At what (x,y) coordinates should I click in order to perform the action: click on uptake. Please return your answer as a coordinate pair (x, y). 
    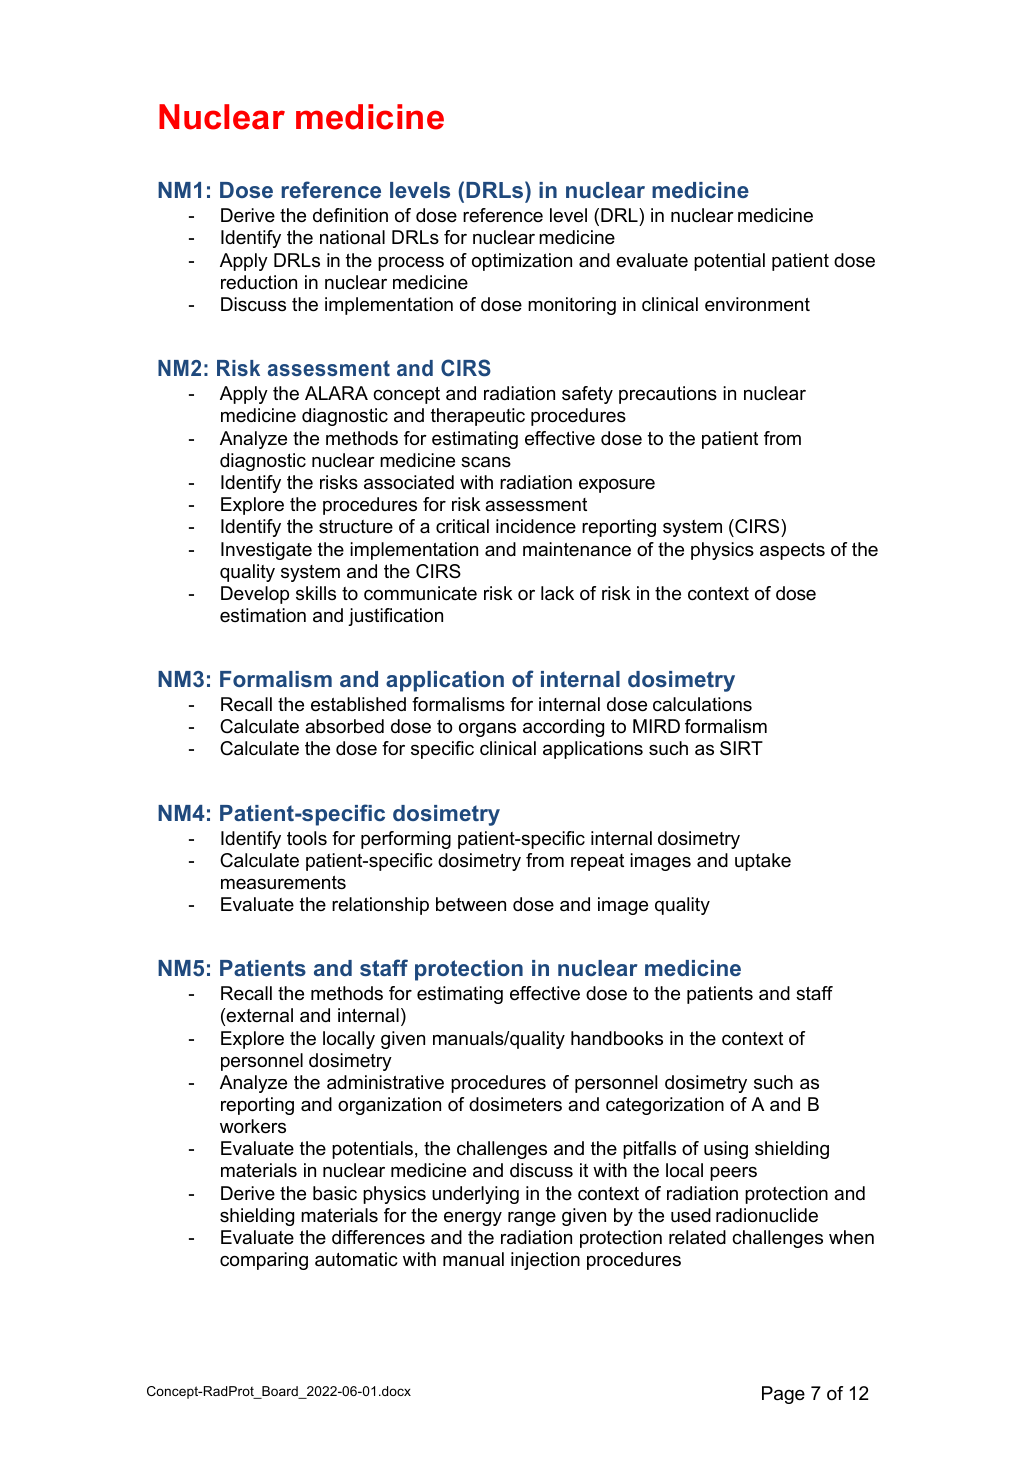
    Looking at the image, I should click on (763, 862).
